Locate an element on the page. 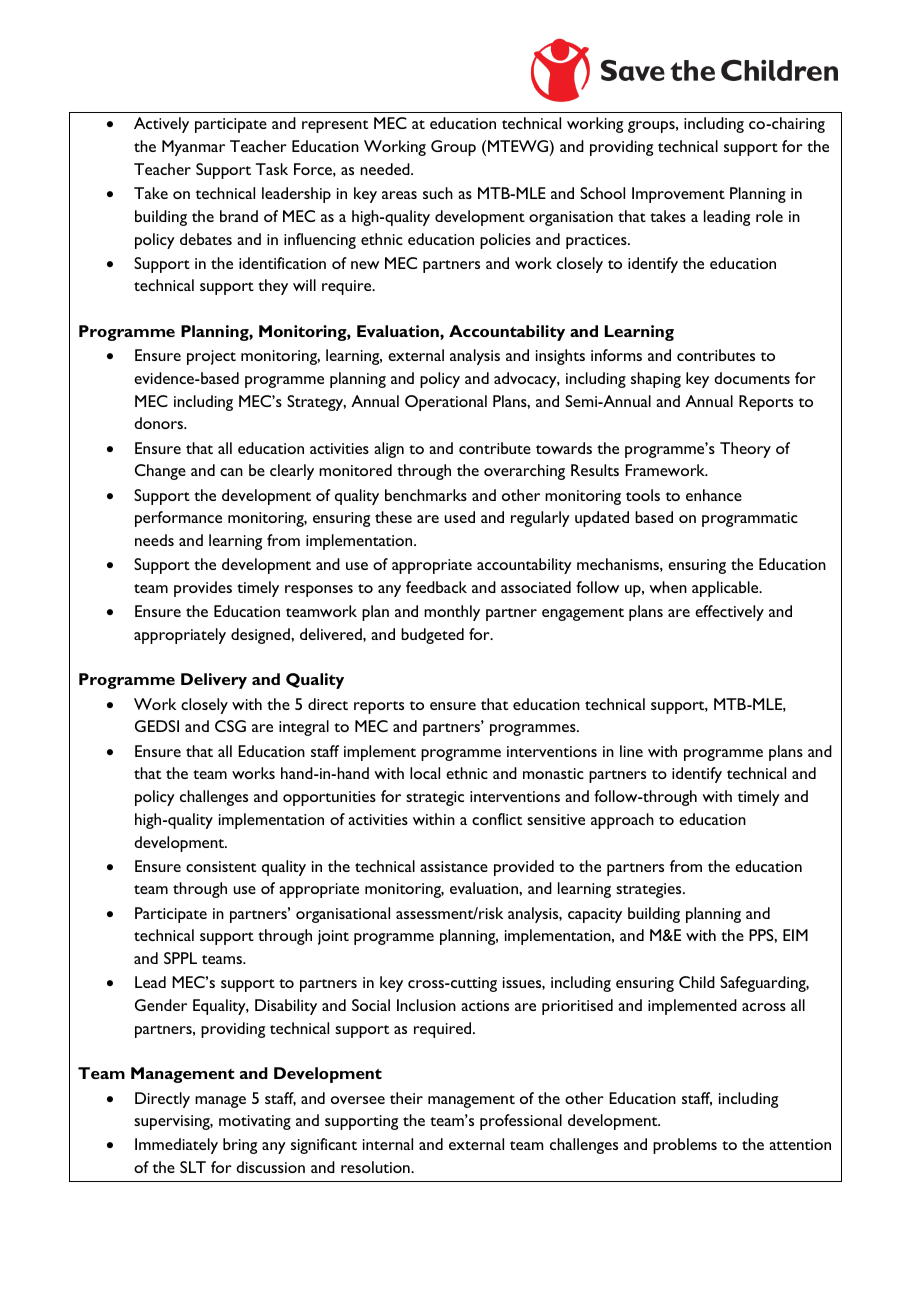  such is located at coordinates (438, 193).
